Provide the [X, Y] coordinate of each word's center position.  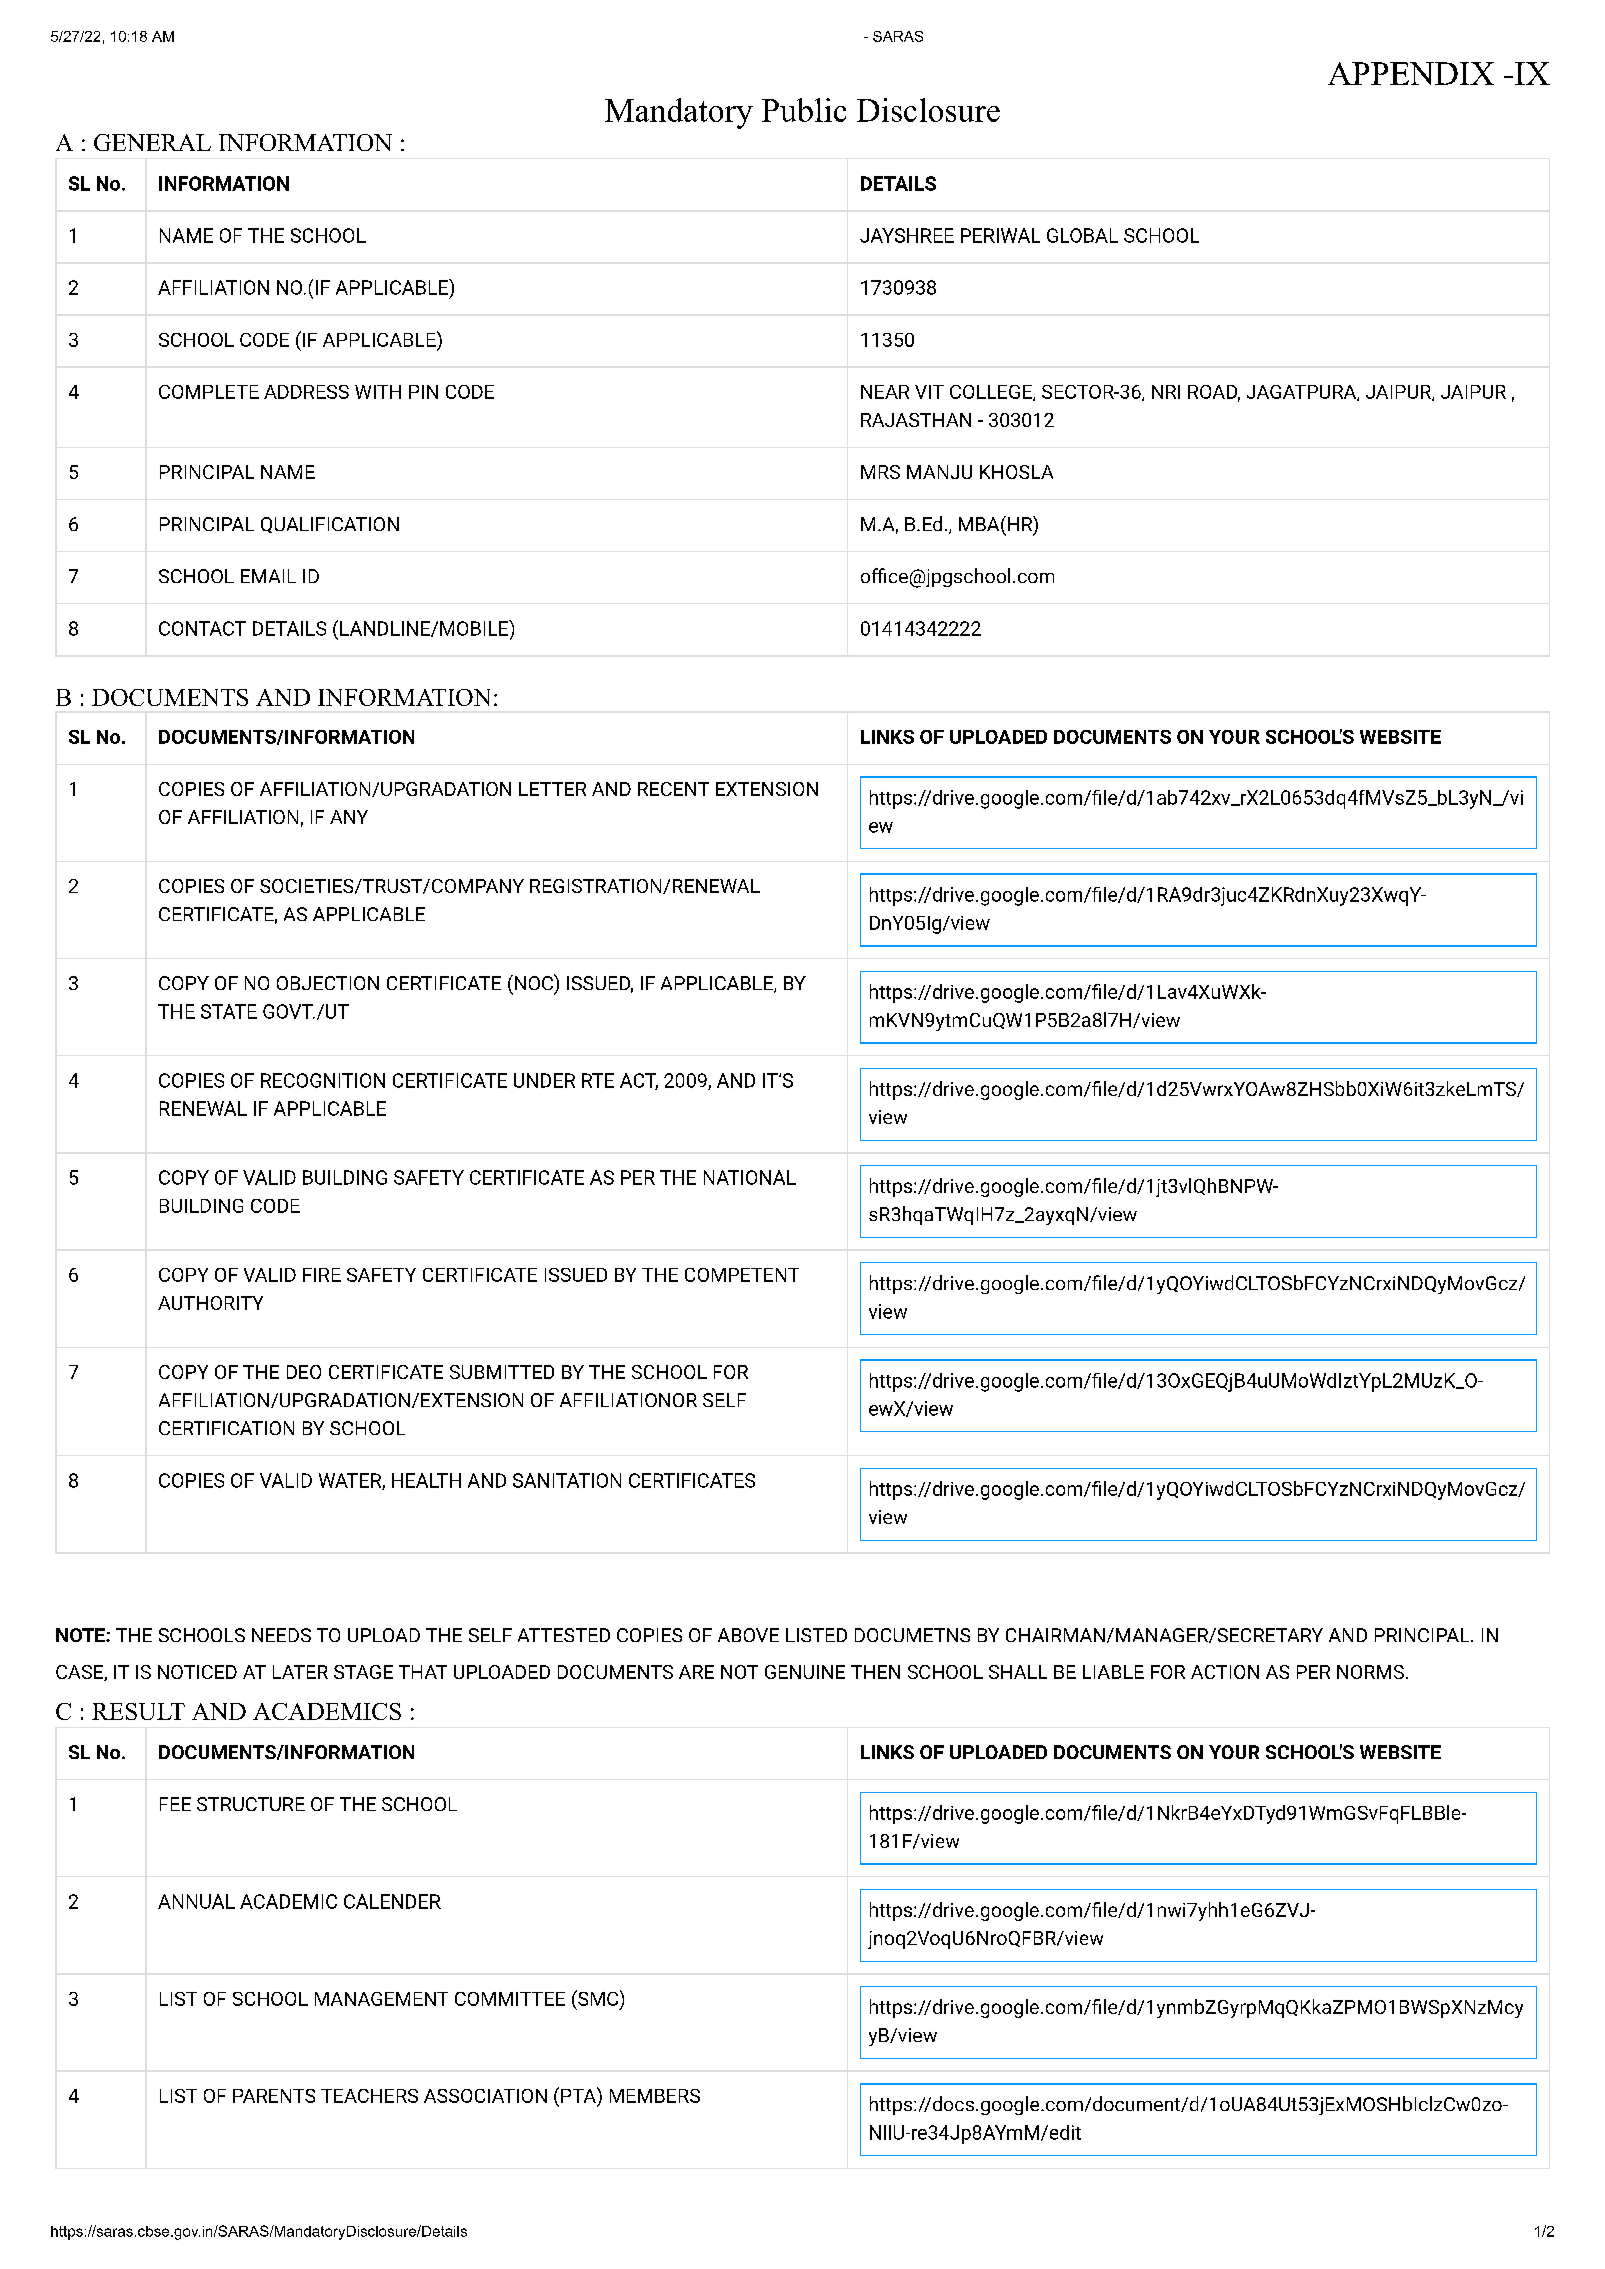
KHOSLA [1016, 472]
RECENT [673, 789]
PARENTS [274, 2096]
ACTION [1225, 1672]
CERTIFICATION [226, 1428]
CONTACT [202, 628]
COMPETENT [742, 1275]
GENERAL [152, 142]
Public [804, 110]
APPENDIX [1411, 73]
